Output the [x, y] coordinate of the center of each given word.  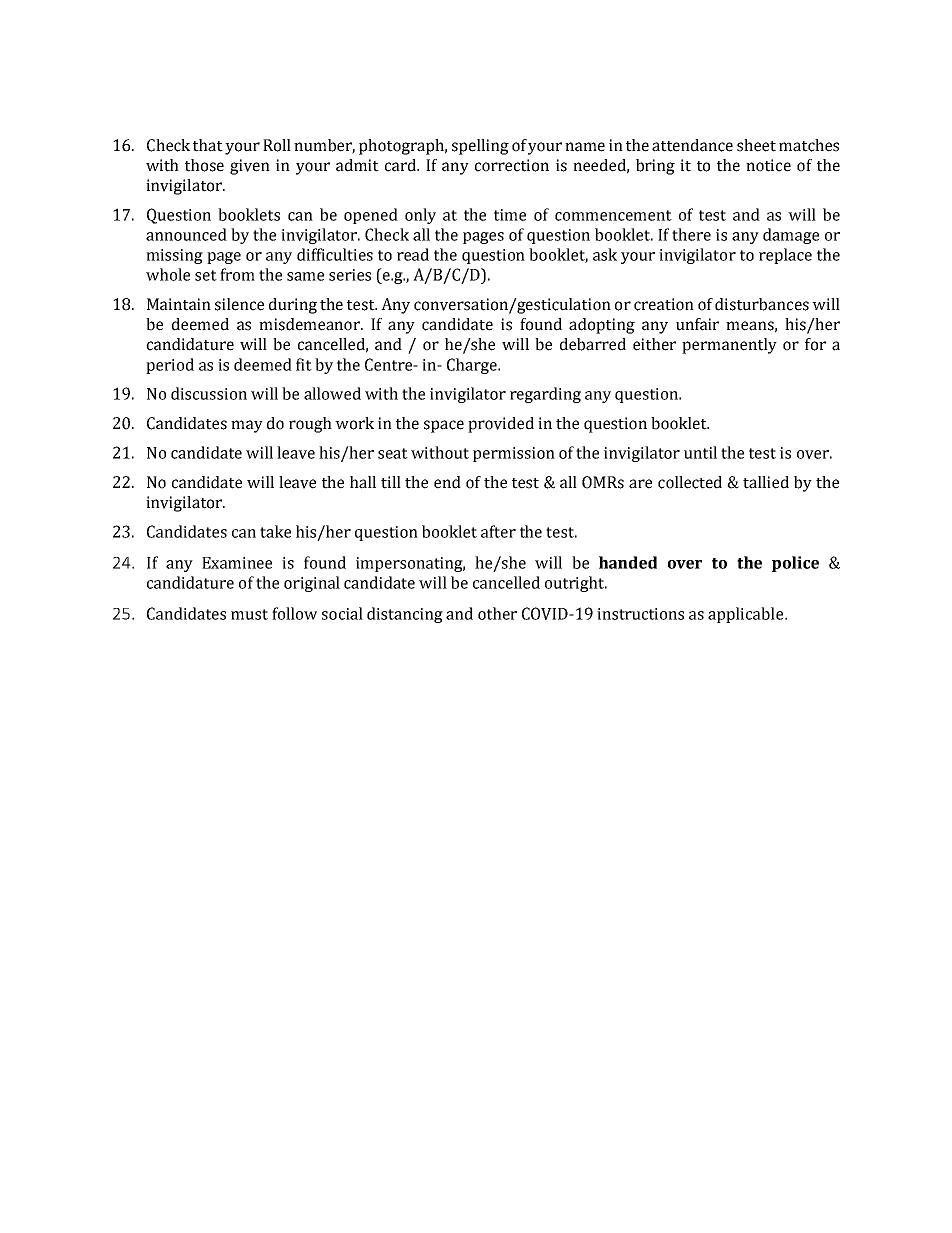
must [249, 614]
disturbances [762, 304]
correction [512, 165]
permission [514, 454]
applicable [747, 615]
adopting [602, 326]
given [250, 167]
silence [239, 304]
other [497, 613]
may [247, 426]
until [700, 452]
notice [768, 165]
